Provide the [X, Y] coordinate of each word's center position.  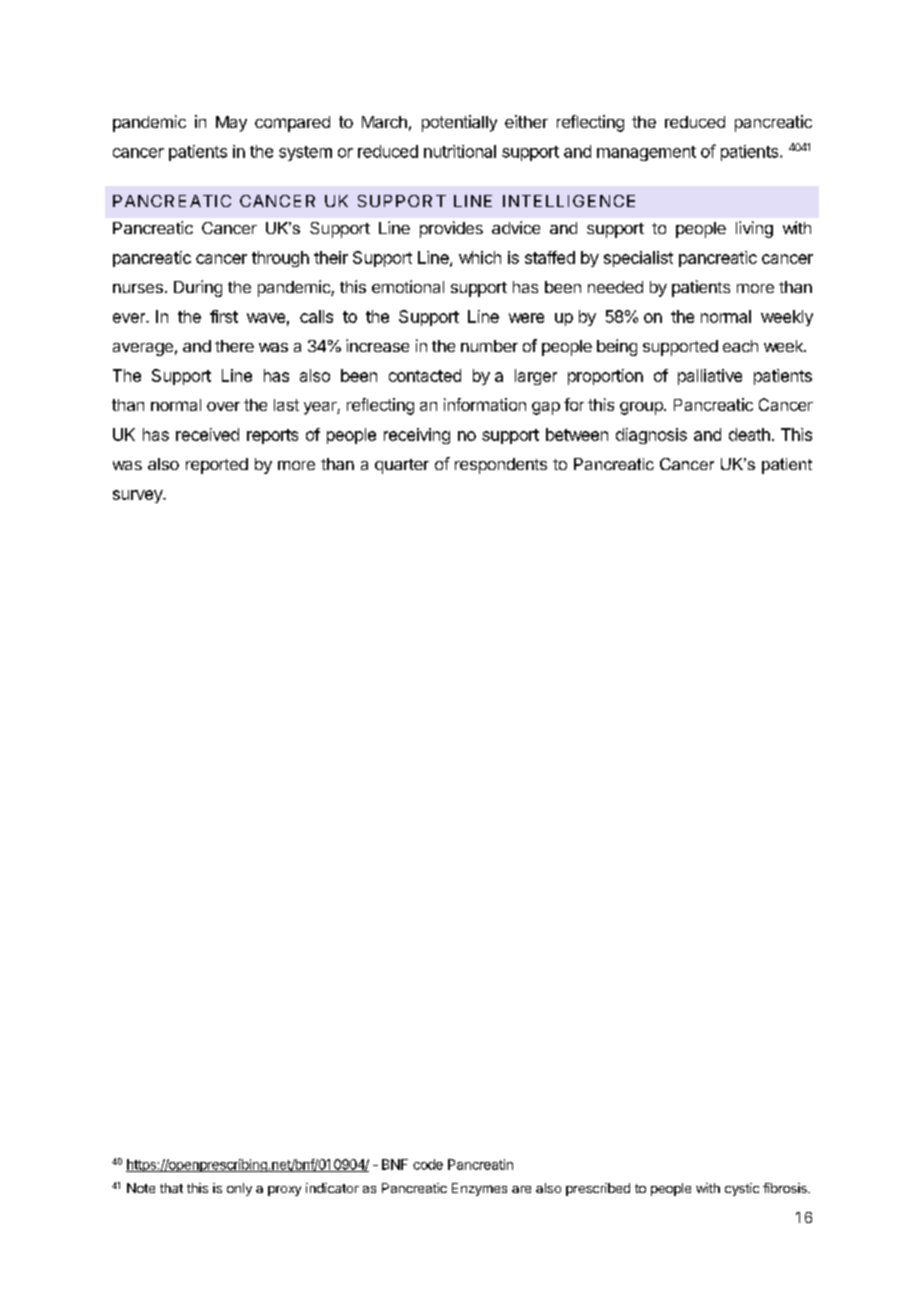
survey [138, 496]
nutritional [460, 151]
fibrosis [786, 1188]
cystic [742, 1189]
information [485, 404]
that [171, 1188]
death [749, 434]
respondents [501, 466]
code [428, 1164]
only [239, 1189]
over [223, 406]
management [646, 153]
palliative [710, 377]
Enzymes [479, 1189]
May [231, 124]
